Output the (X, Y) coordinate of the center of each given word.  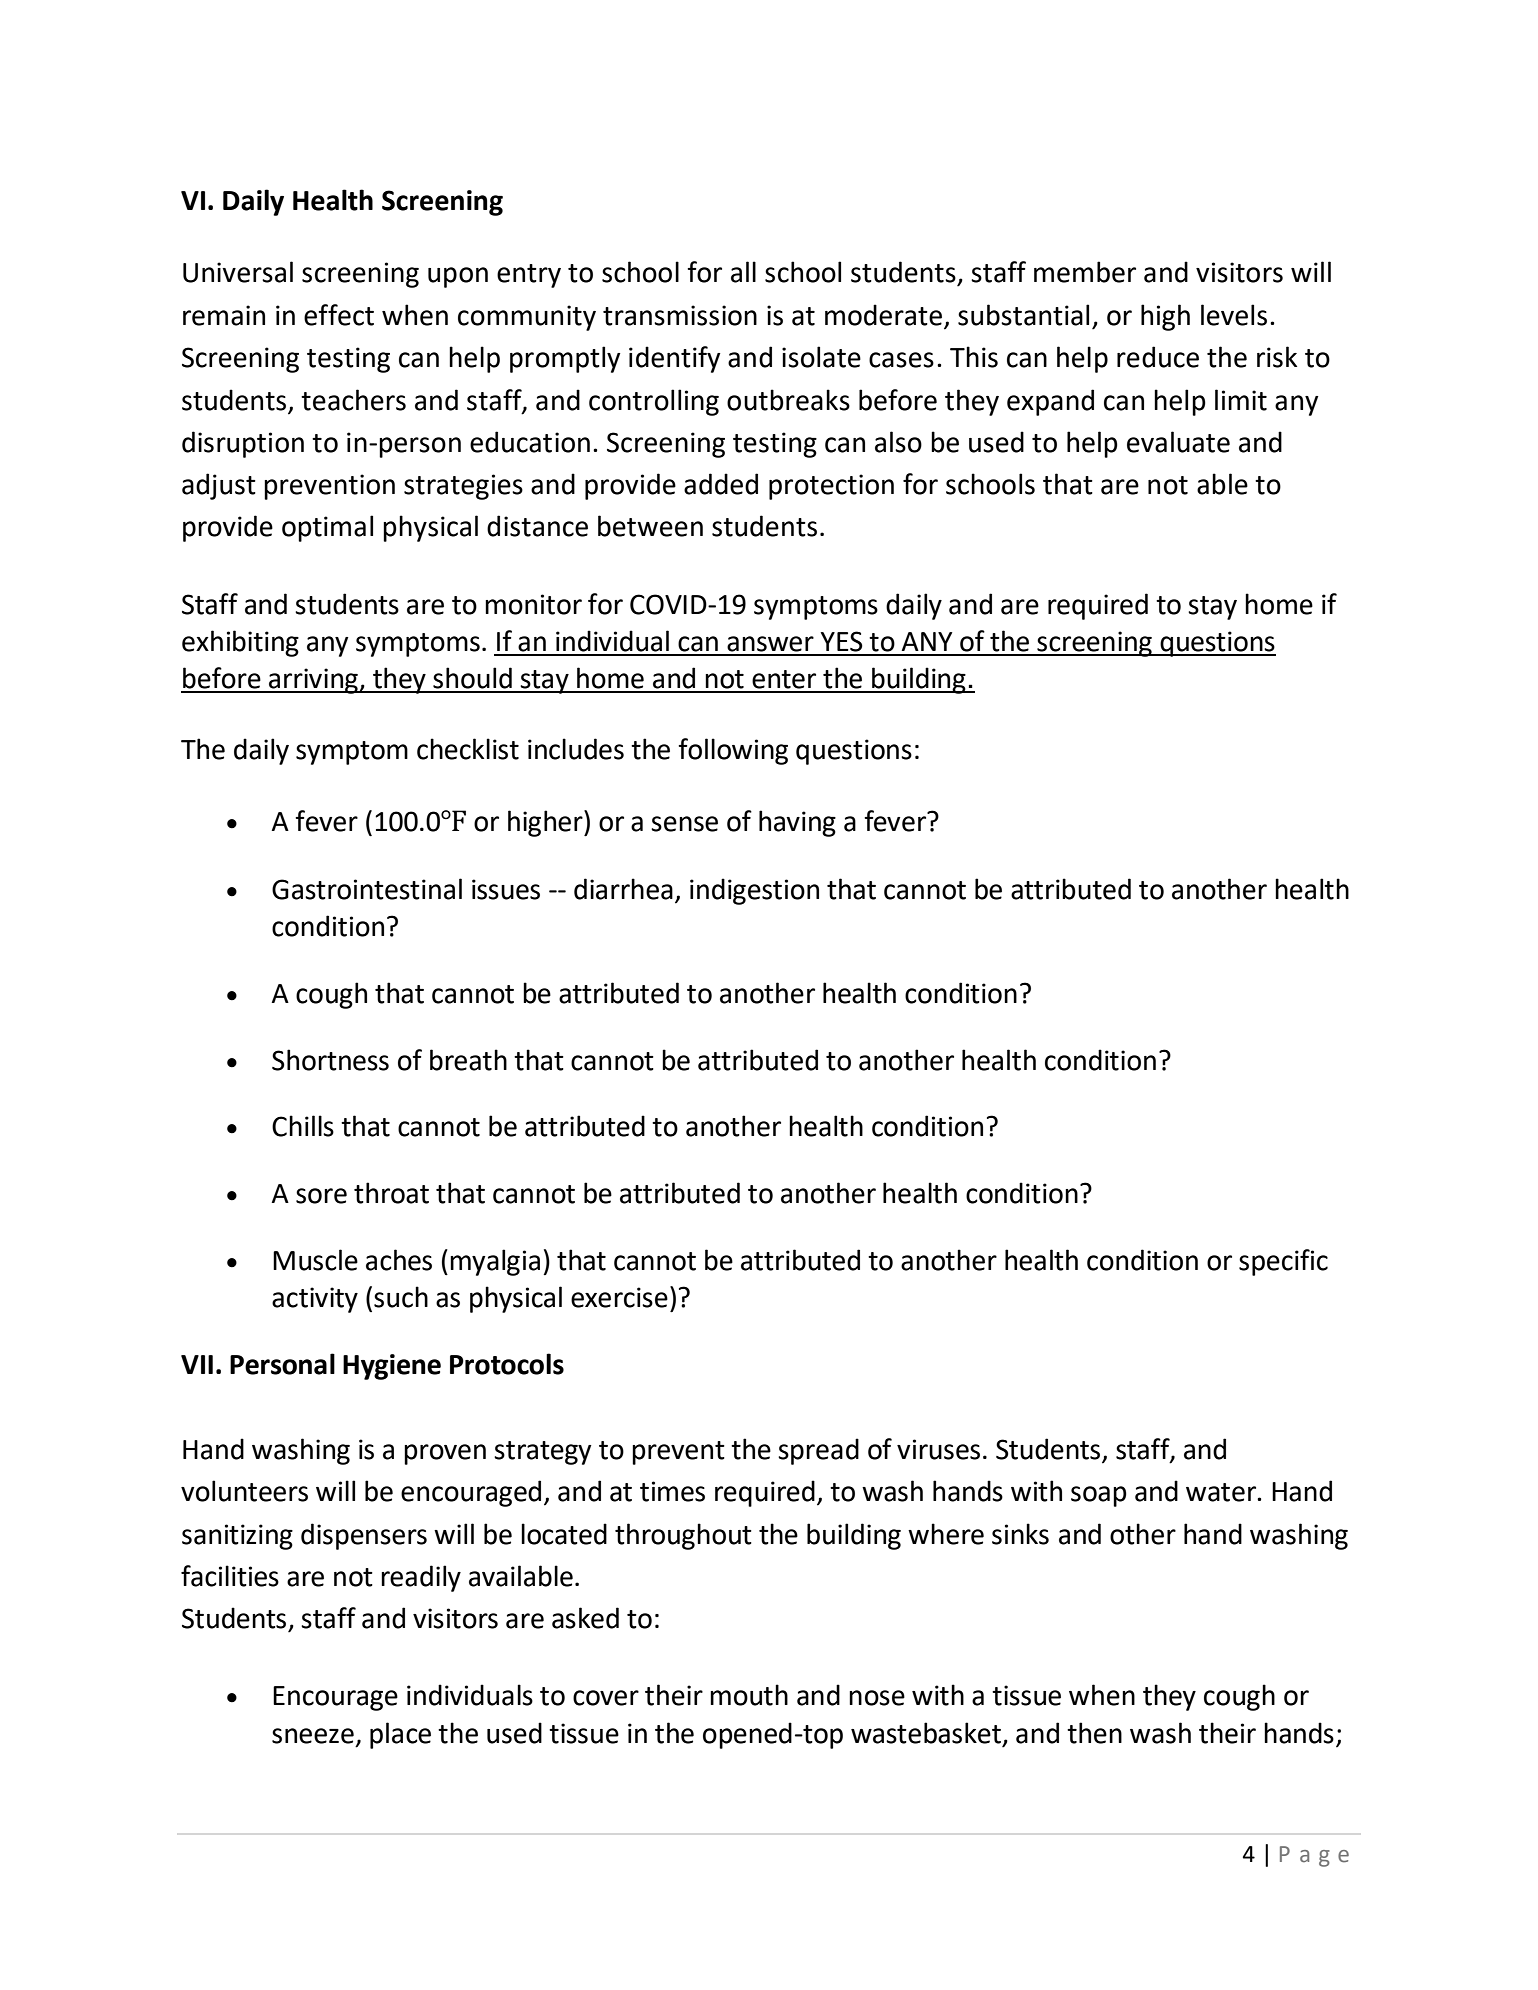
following (733, 751)
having (797, 823)
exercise (619, 1297)
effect (339, 315)
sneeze (313, 1736)
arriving (313, 681)
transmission (680, 315)
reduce (1158, 357)
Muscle (315, 1260)
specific (1283, 1262)
